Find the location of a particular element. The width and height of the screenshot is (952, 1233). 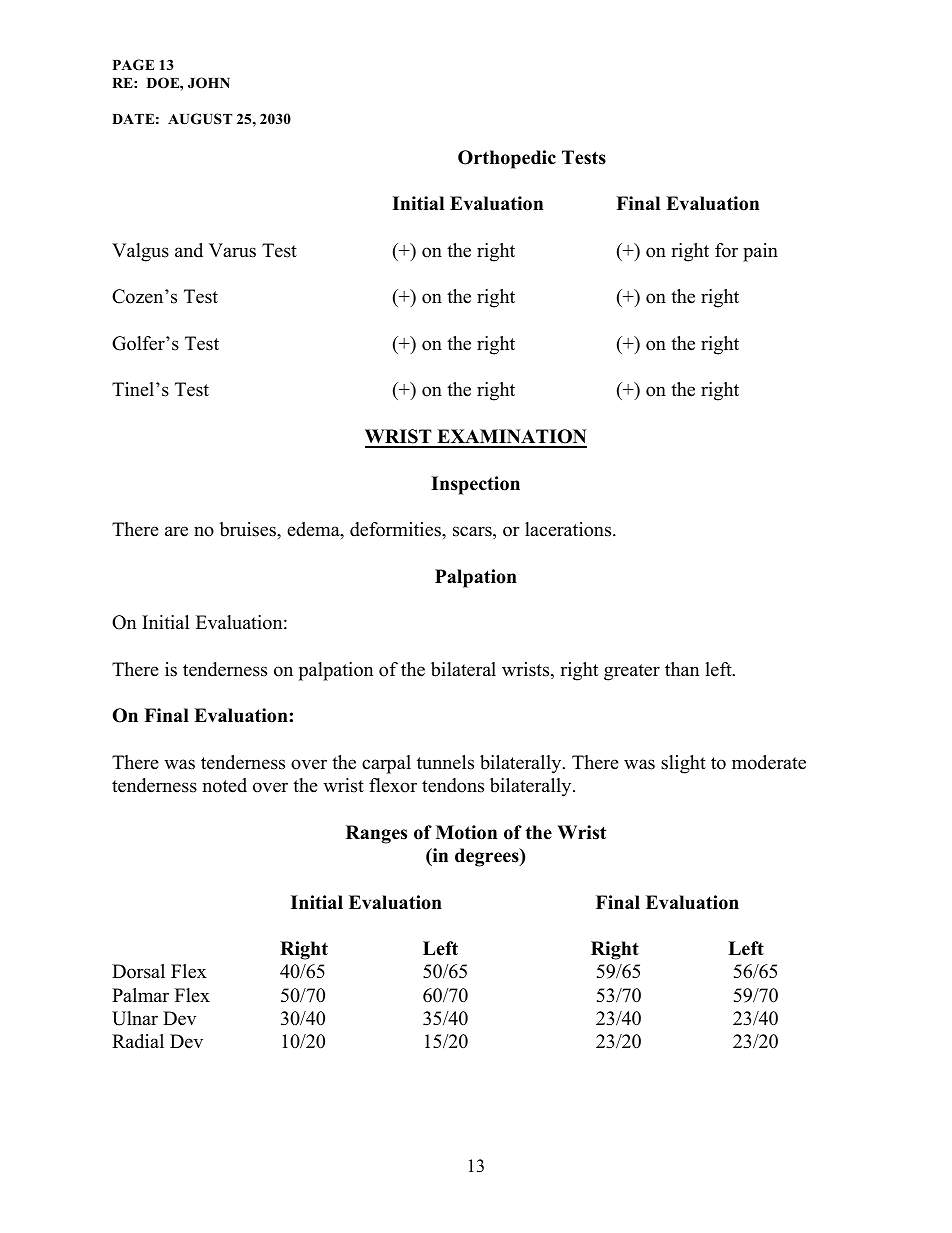

Inspection is located at coordinates (475, 485).
